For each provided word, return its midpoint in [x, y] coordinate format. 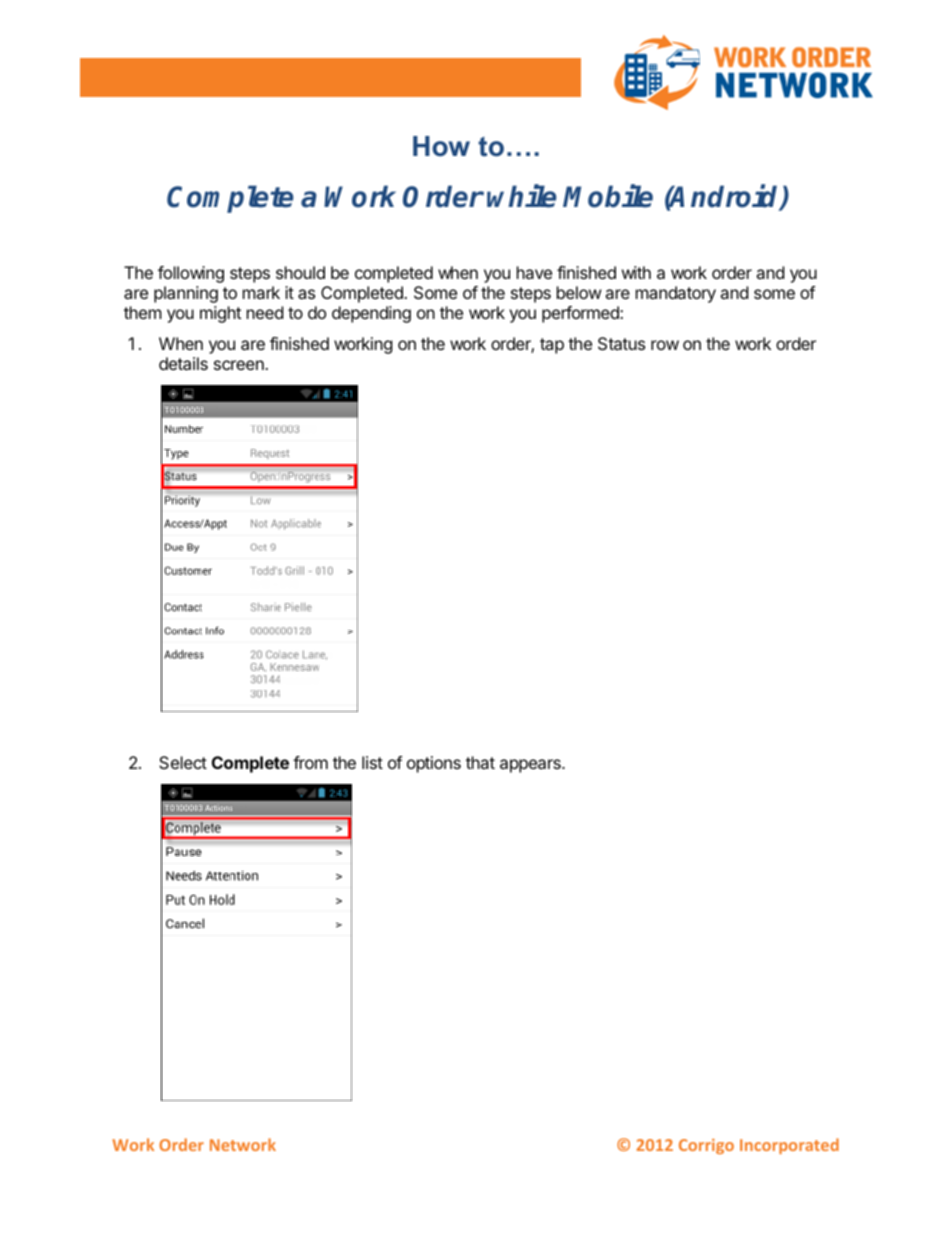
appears [531, 766]
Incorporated [789, 1146]
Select [183, 762]
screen [240, 365]
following [191, 274]
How [441, 146]
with [636, 272]
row [665, 345]
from [310, 762]
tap [552, 346]
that [480, 762]
